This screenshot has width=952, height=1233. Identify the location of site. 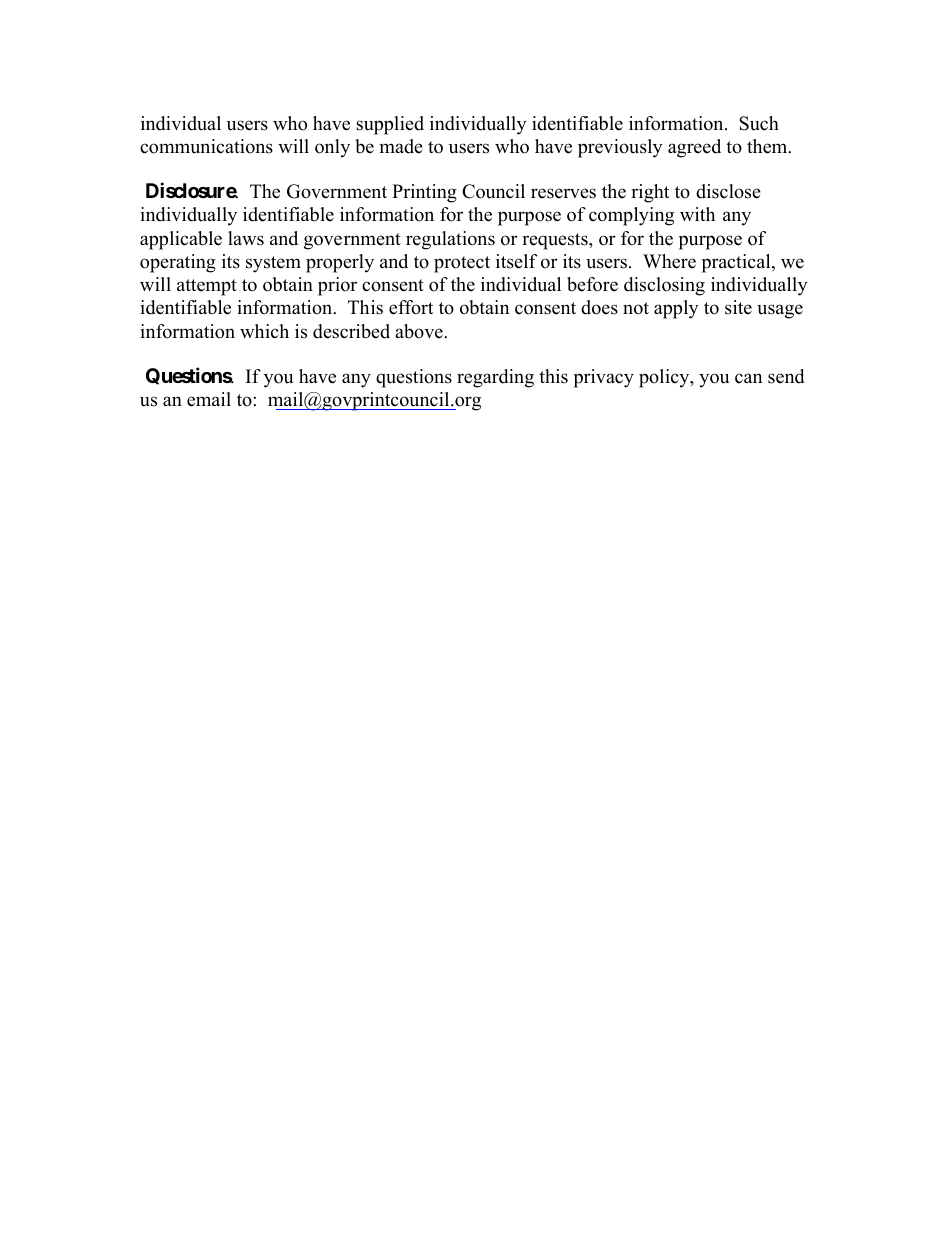
(738, 307).
